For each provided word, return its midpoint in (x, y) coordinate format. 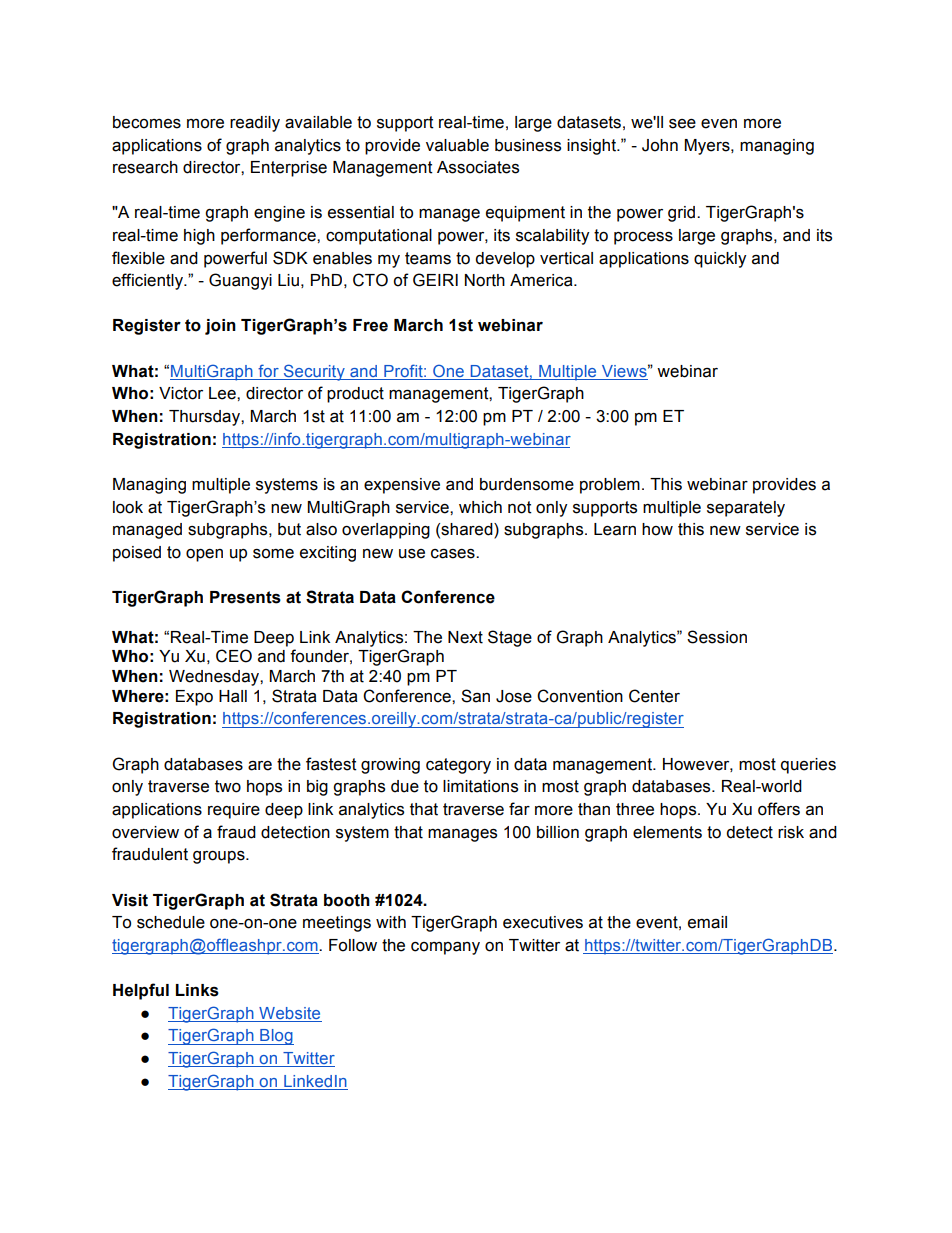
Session (717, 637)
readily (255, 124)
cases (454, 554)
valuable (457, 145)
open (204, 555)
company (445, 948)
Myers (708, 147)
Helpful (141, 991)
